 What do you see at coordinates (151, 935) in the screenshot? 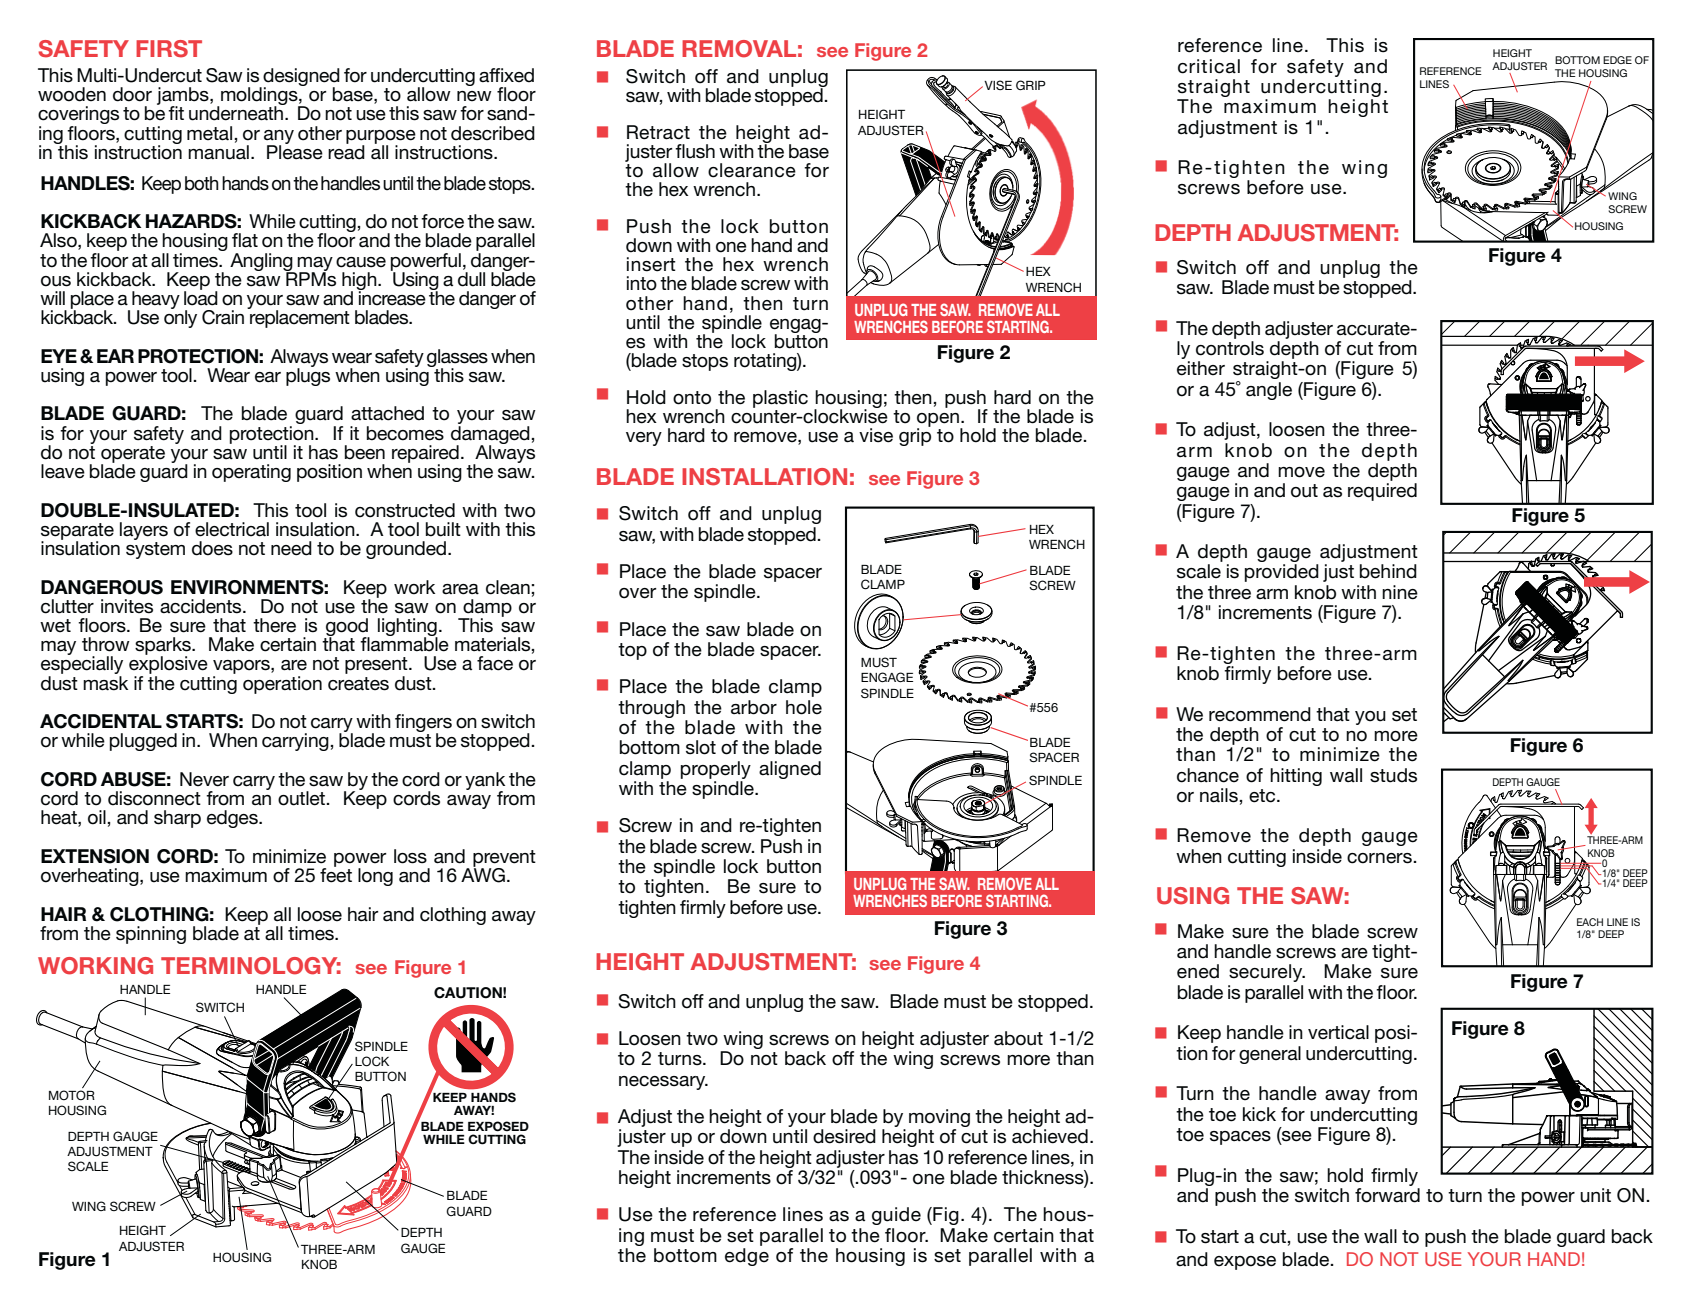
I see `spinning` at bounding box center [151, 935].
